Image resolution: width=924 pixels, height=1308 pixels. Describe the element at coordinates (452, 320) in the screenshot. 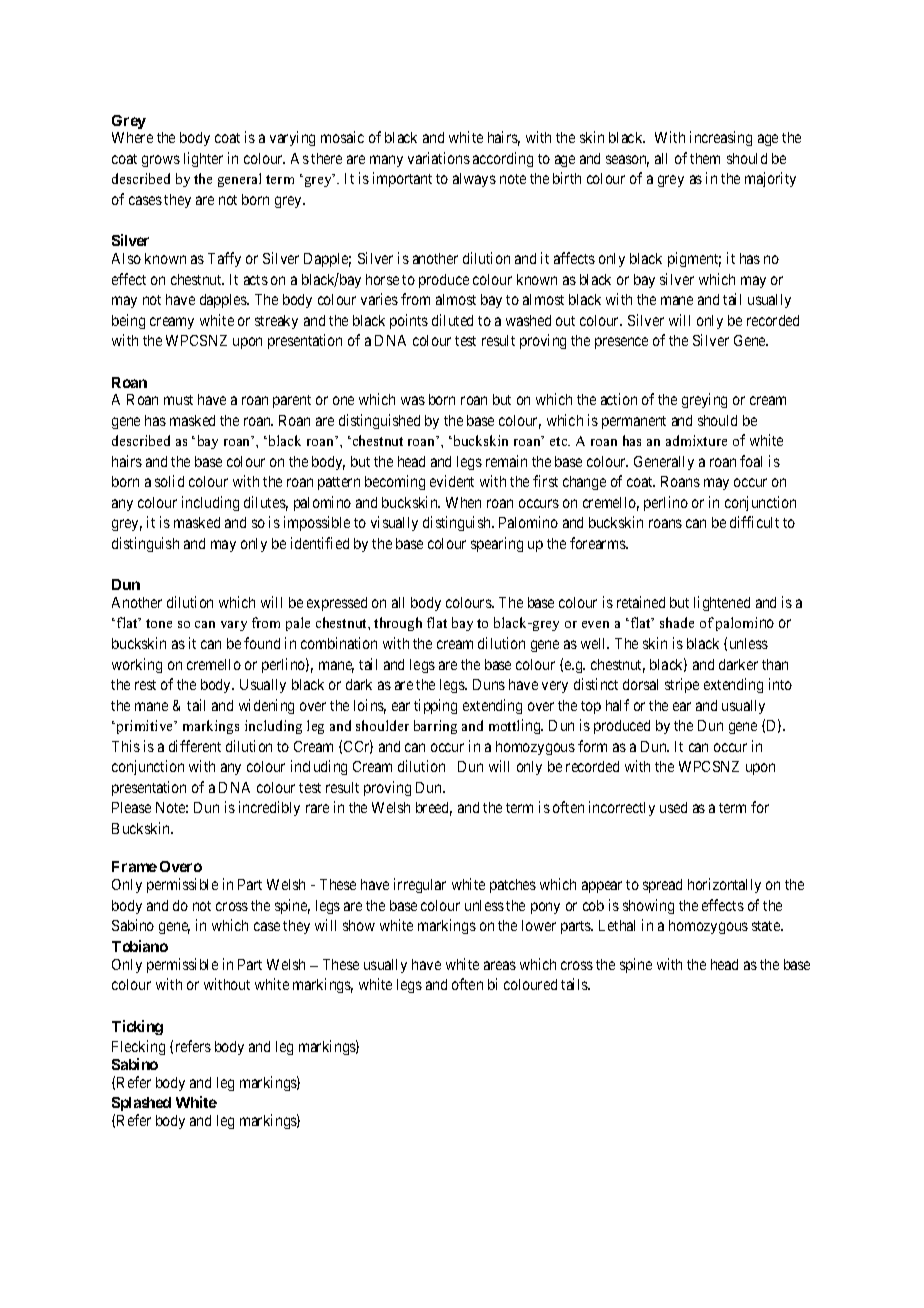

I see `diluted` at that location.
